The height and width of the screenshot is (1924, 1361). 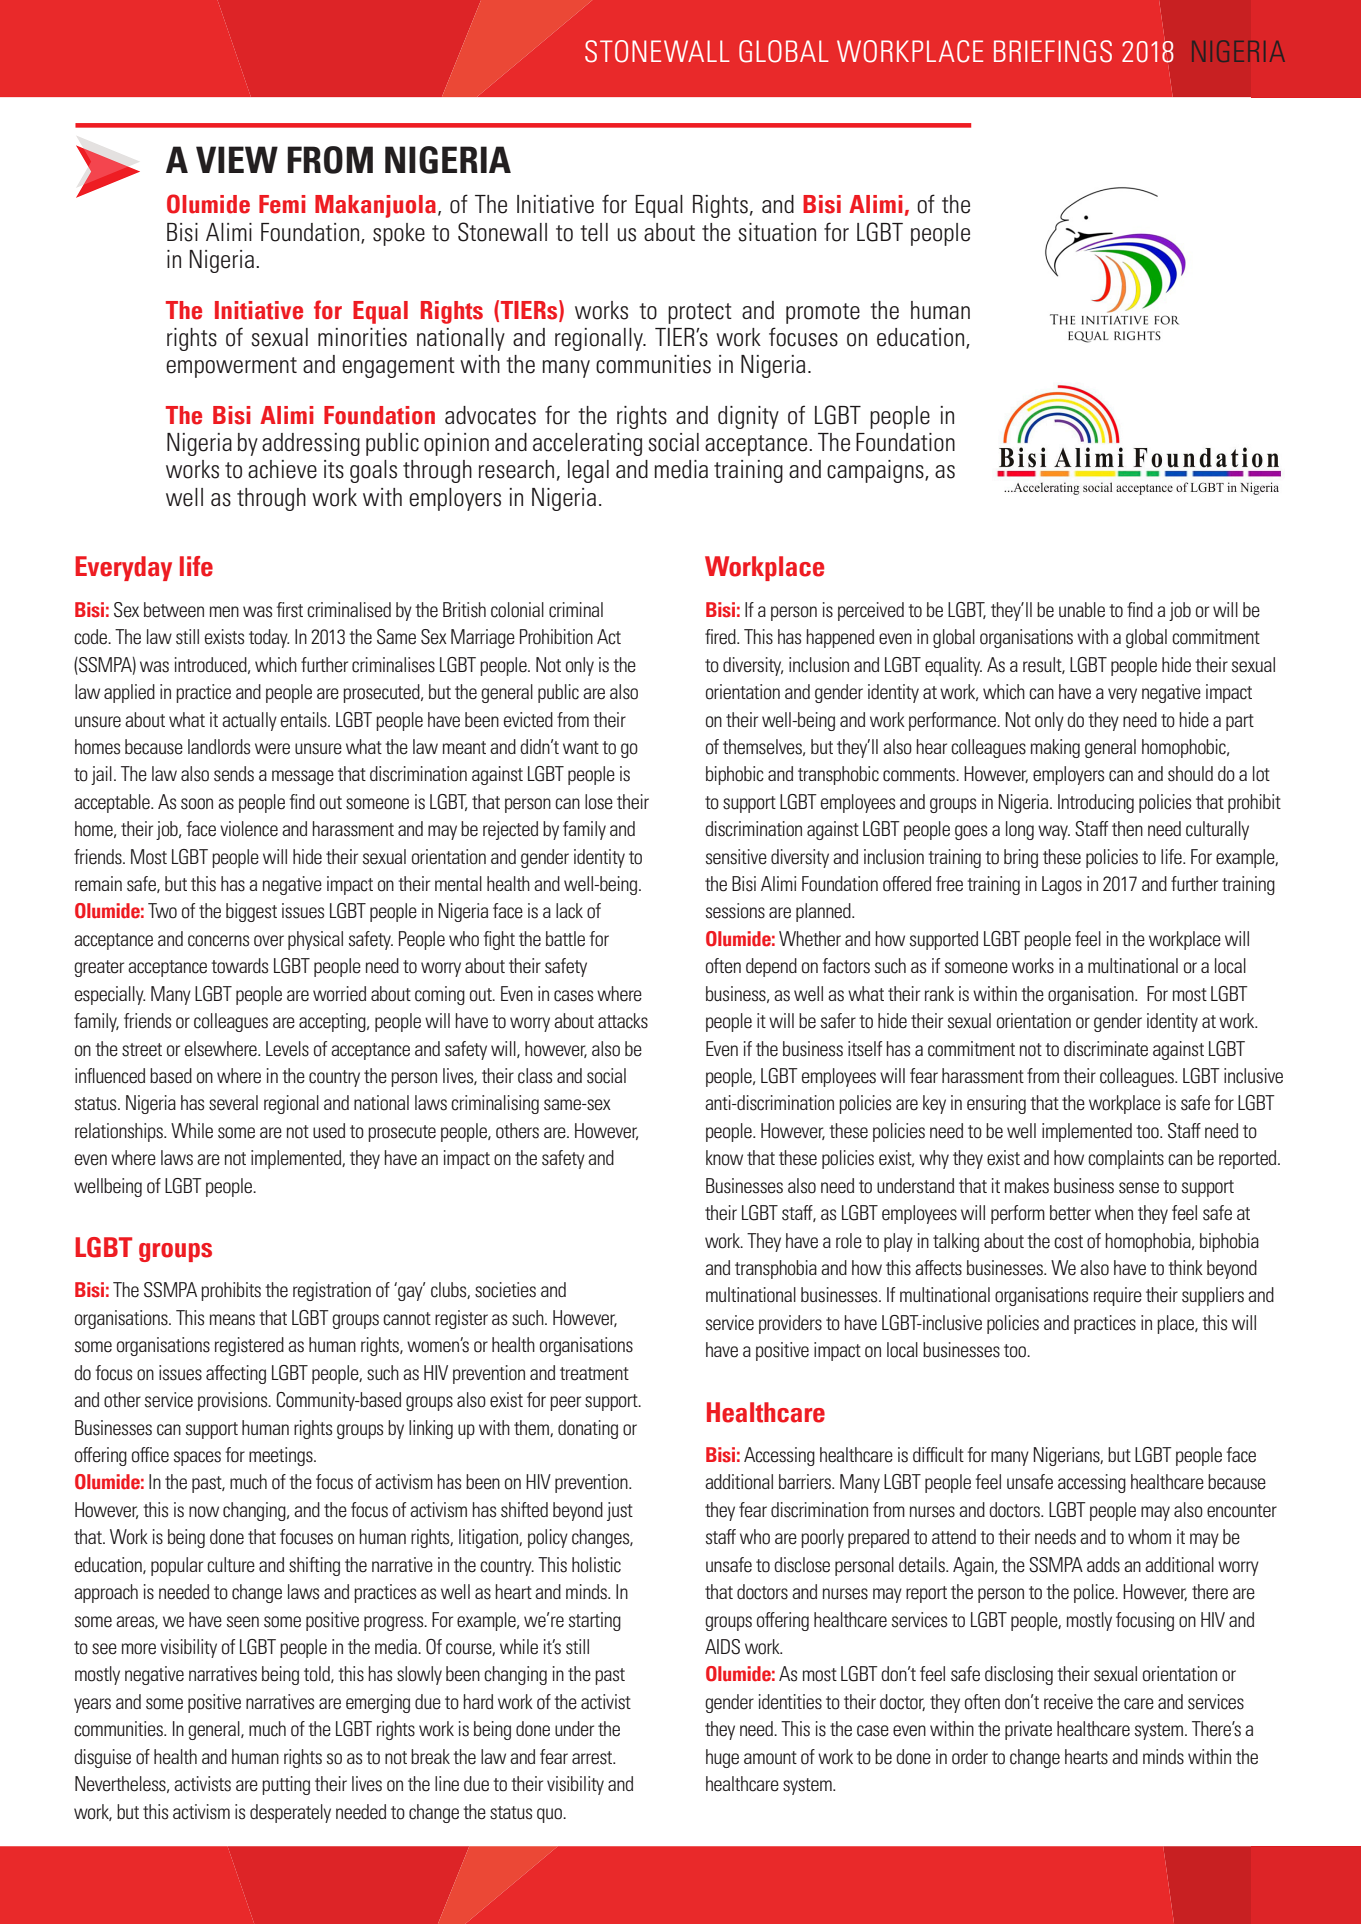 I want to click on sessions, so click(x=735, y=911).
